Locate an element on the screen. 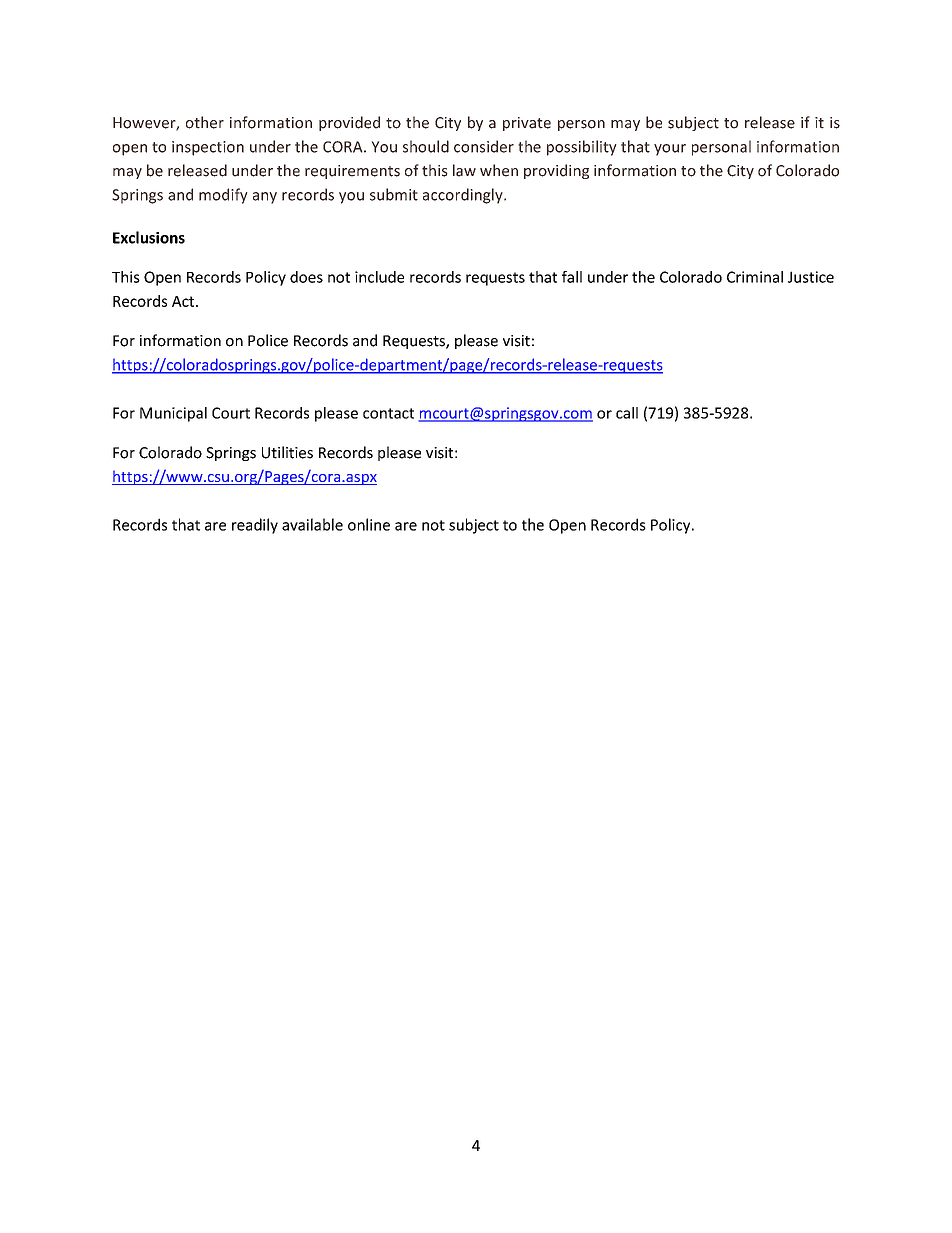  Criminal is located at coordinates (755, 277).
